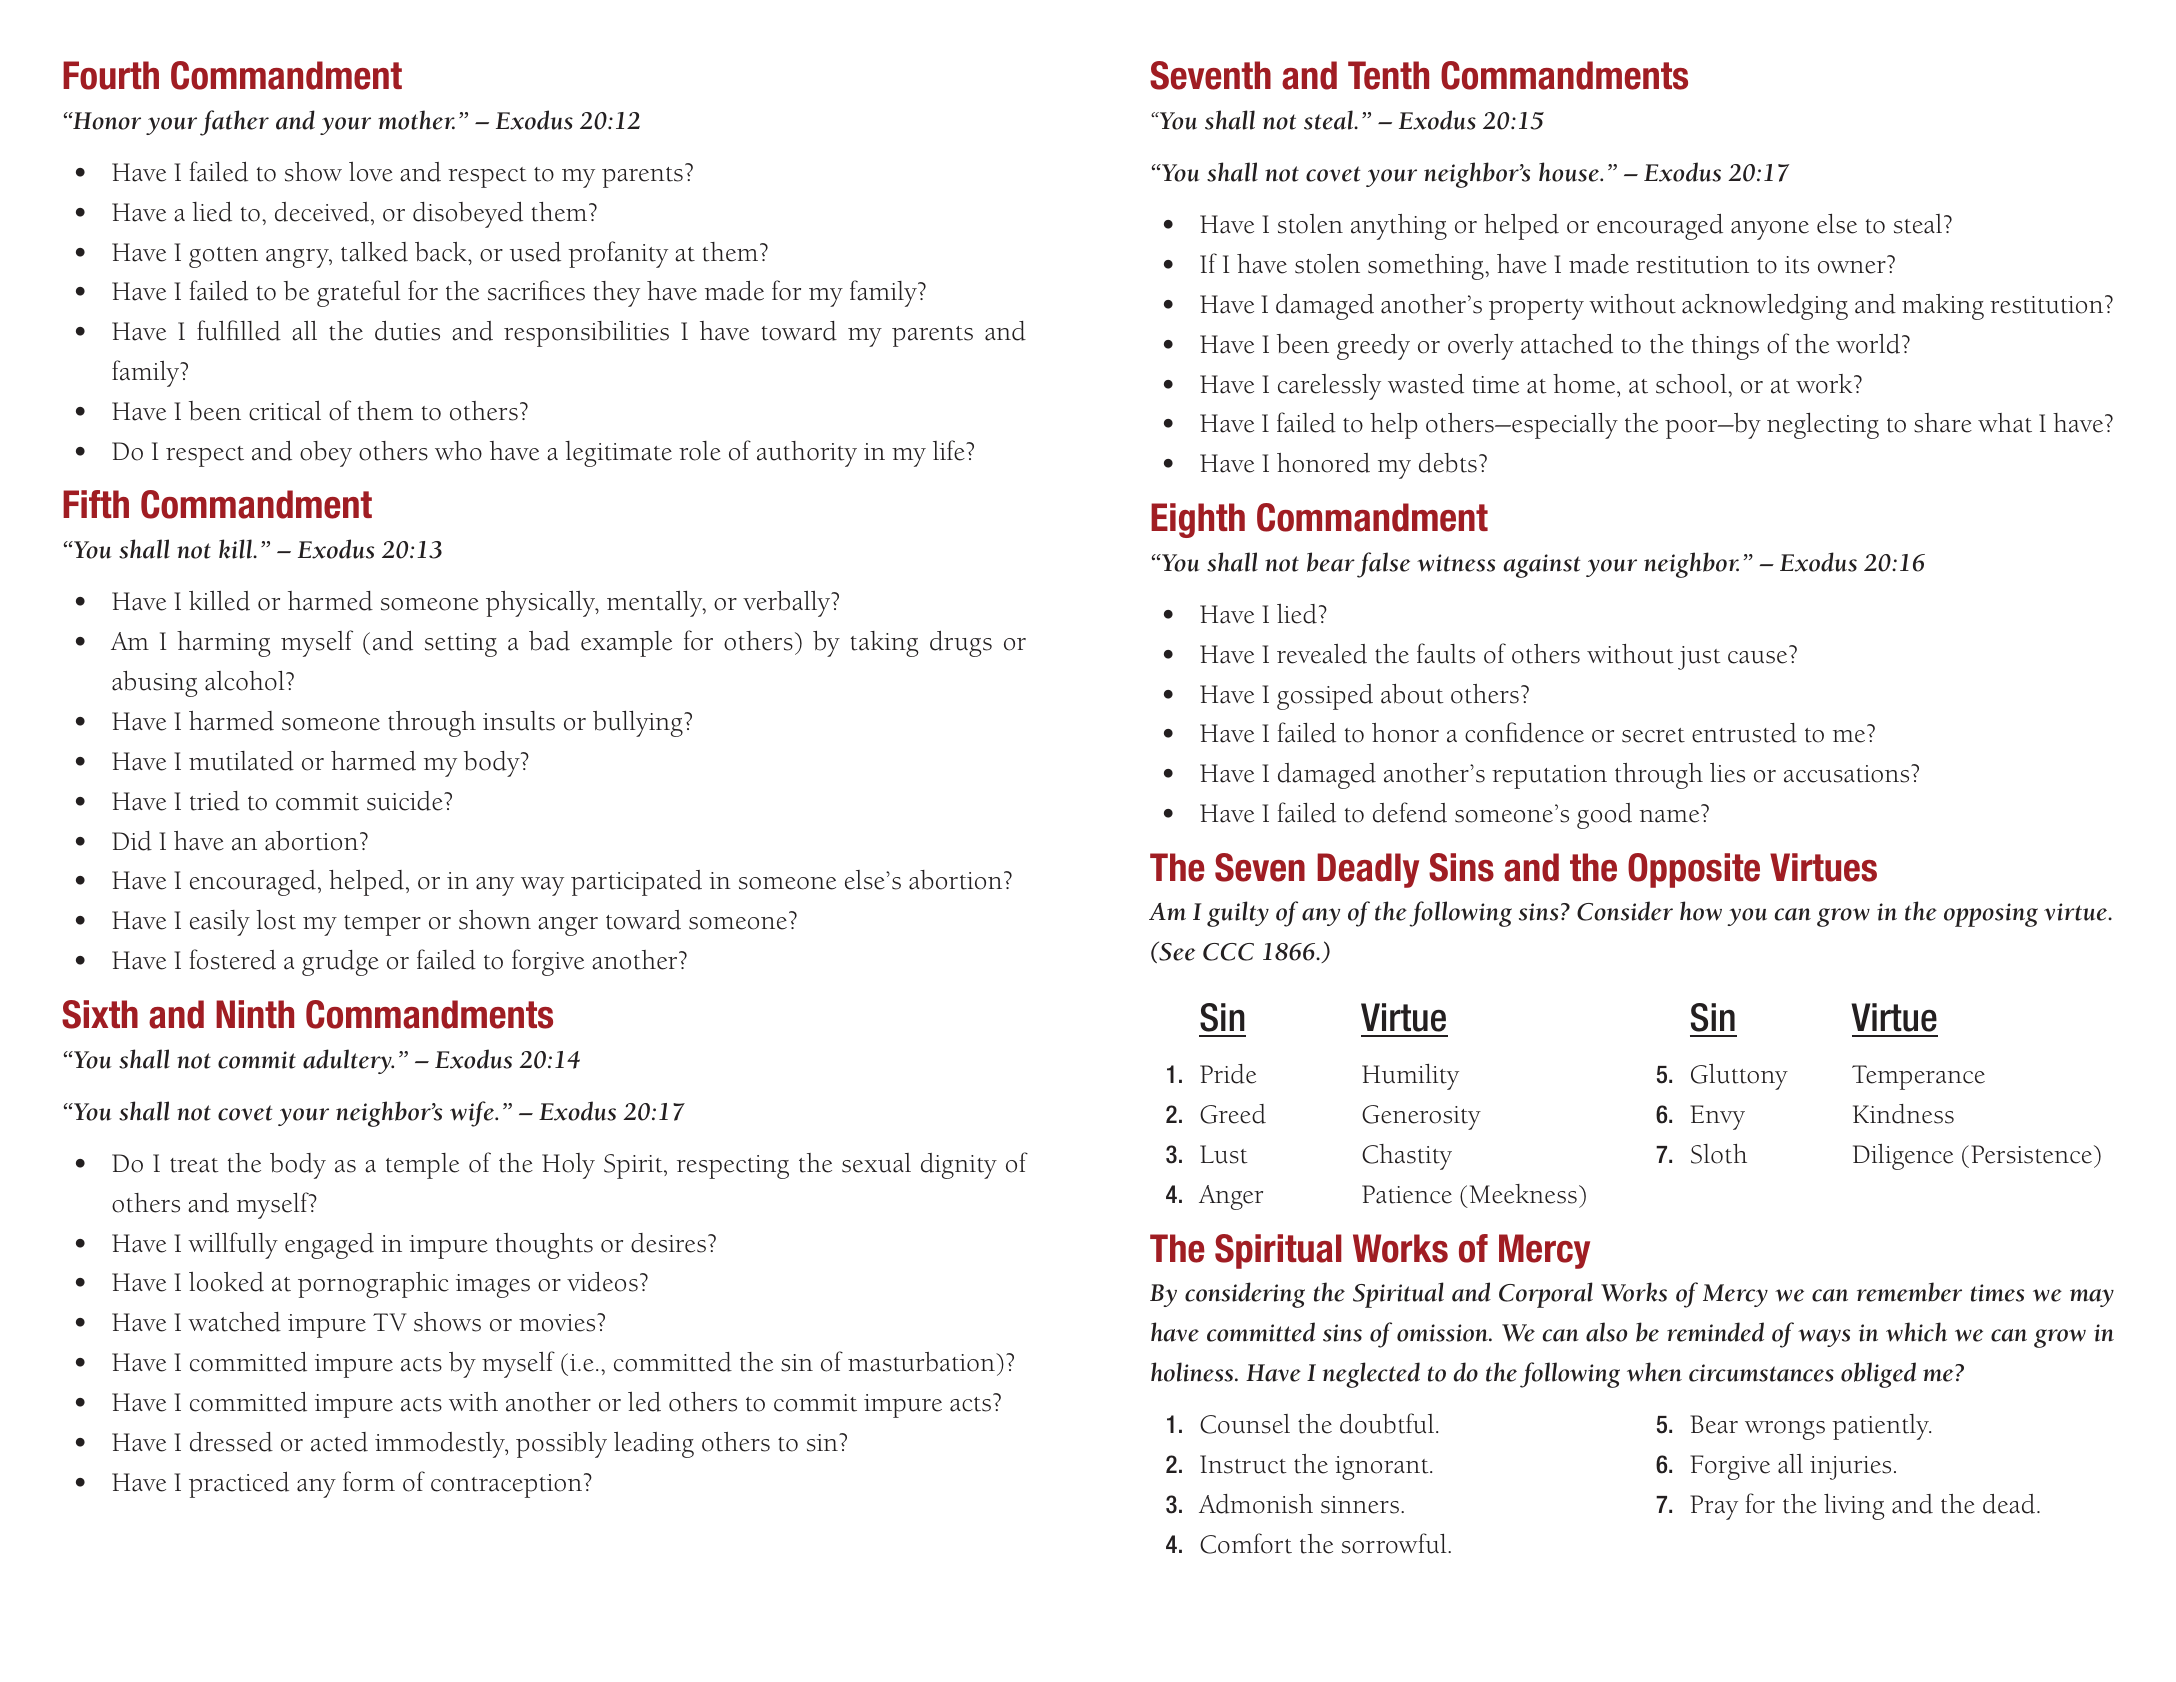  What do you see at coordinates (1388, 75) in the screenshot?
I see `Tenth` at bounding box center [1388, 75].
